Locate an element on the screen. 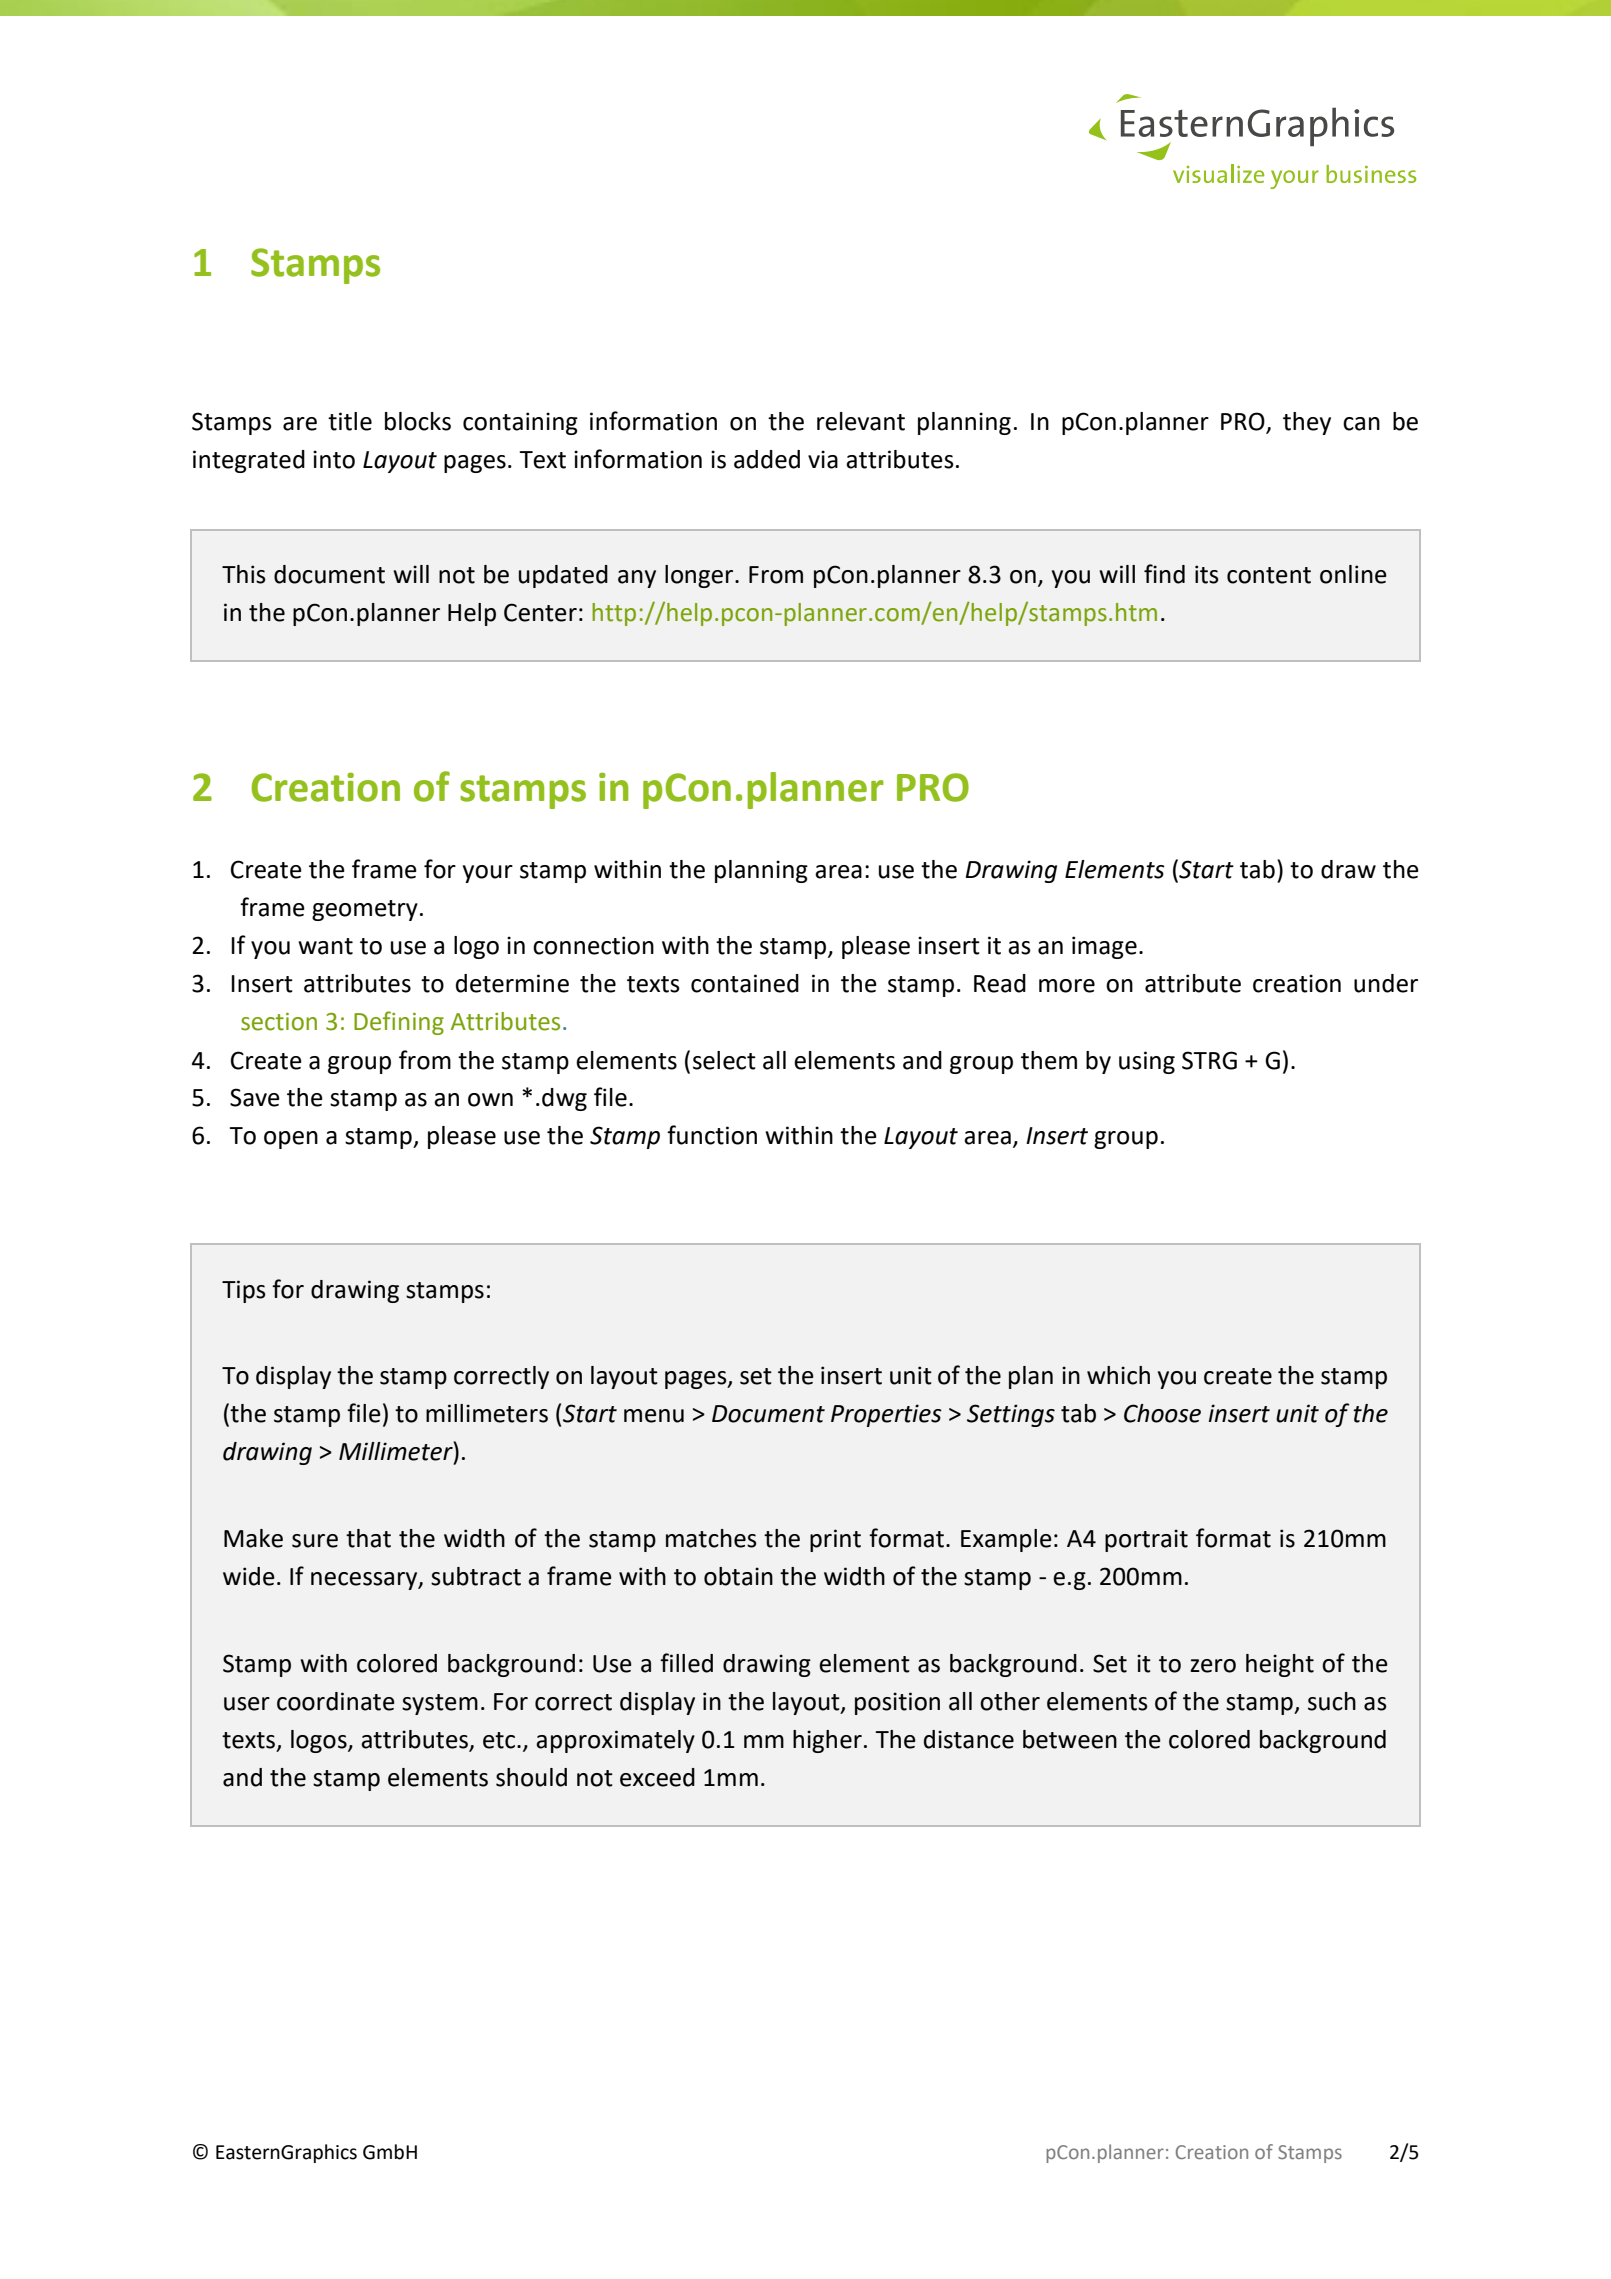  such is located at coordinates (1332, 1701).
